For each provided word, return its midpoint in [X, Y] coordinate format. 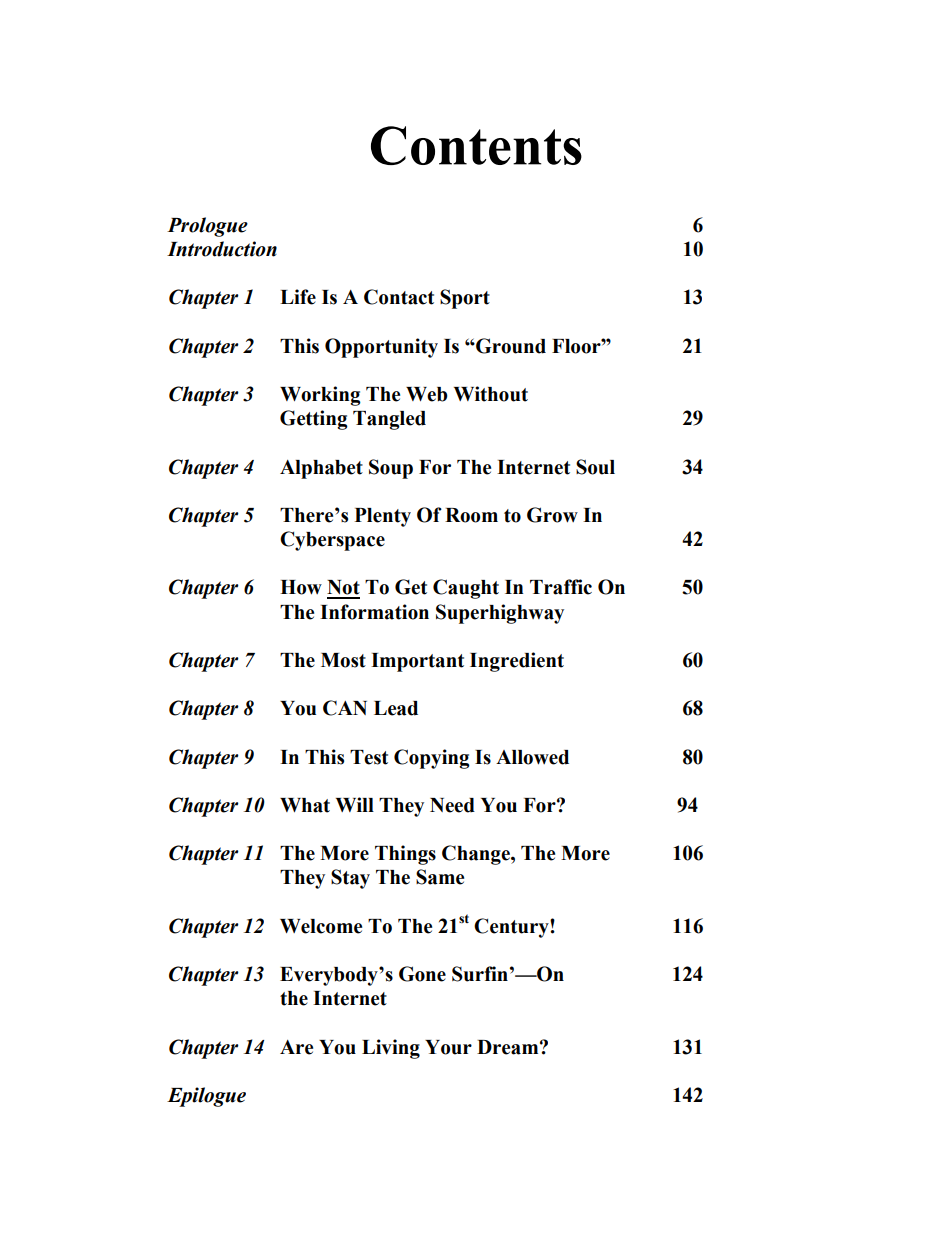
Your [448, 1047]
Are [296, 1047]
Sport [465, 299]
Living [391, 1049]
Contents [476, 145]
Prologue [207, 227]
